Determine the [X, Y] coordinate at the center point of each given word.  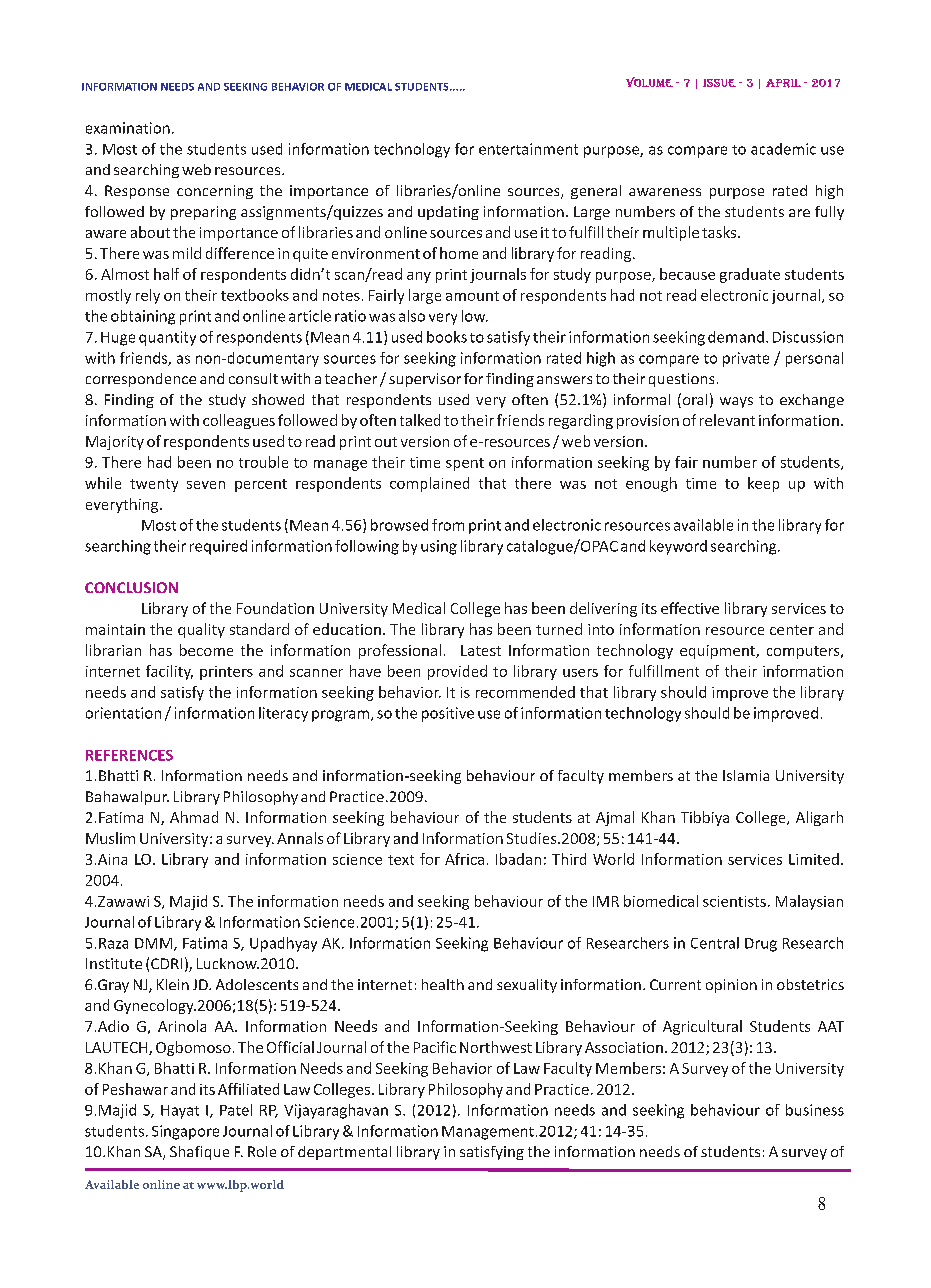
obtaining [143, 317]
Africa [464, 859]
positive [448, 714]
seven [206, 485]
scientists [734, 901]
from [448, 525]
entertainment [528, 149]
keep [763, 484]
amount [472, 296]
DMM [155, 944]
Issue [719, 83]
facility [169, 672]
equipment [718, 652]
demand [736, 337]
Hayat [180, 1112]
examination [128, 128]
